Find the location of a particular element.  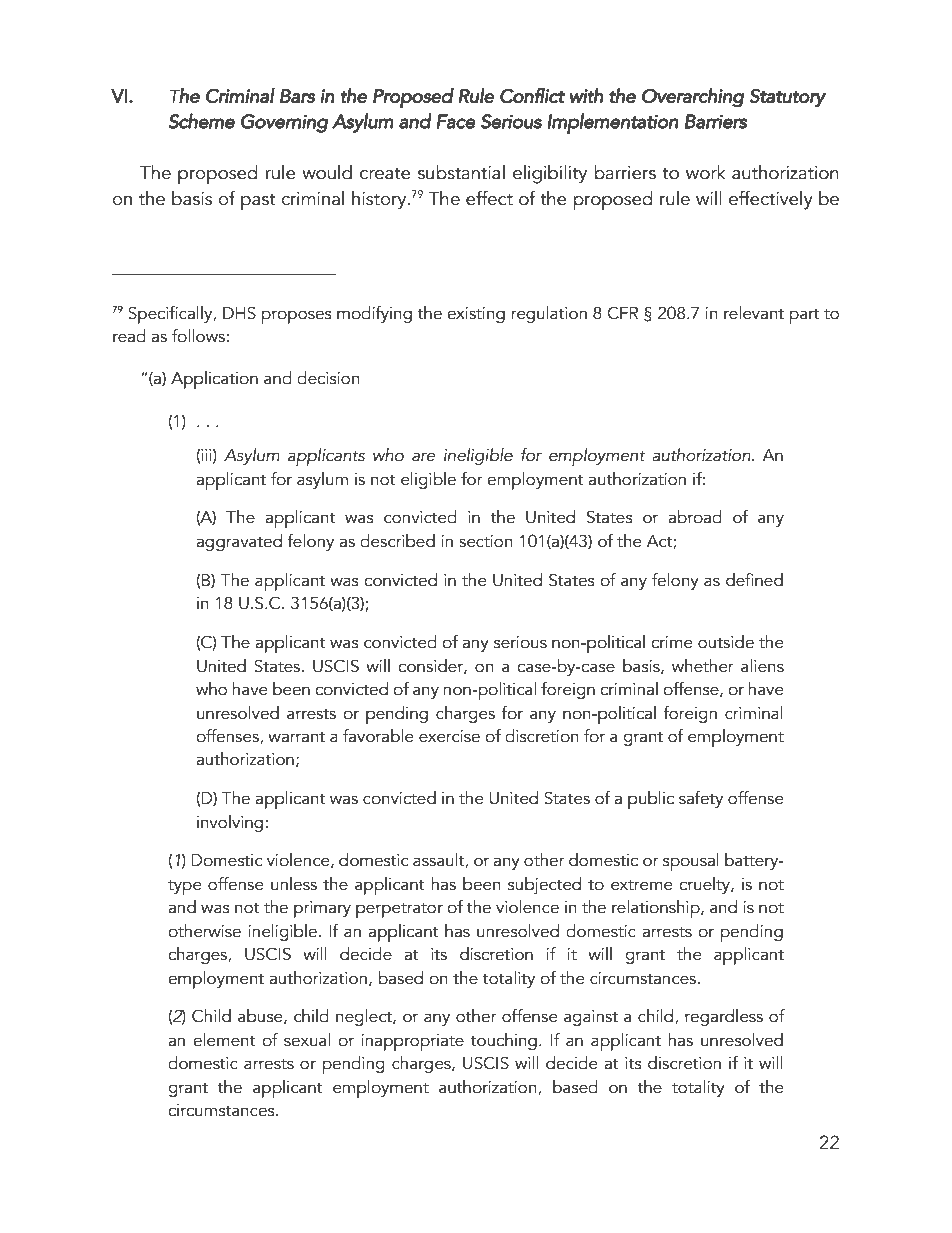

element is located at coordinates (224, 1040).
